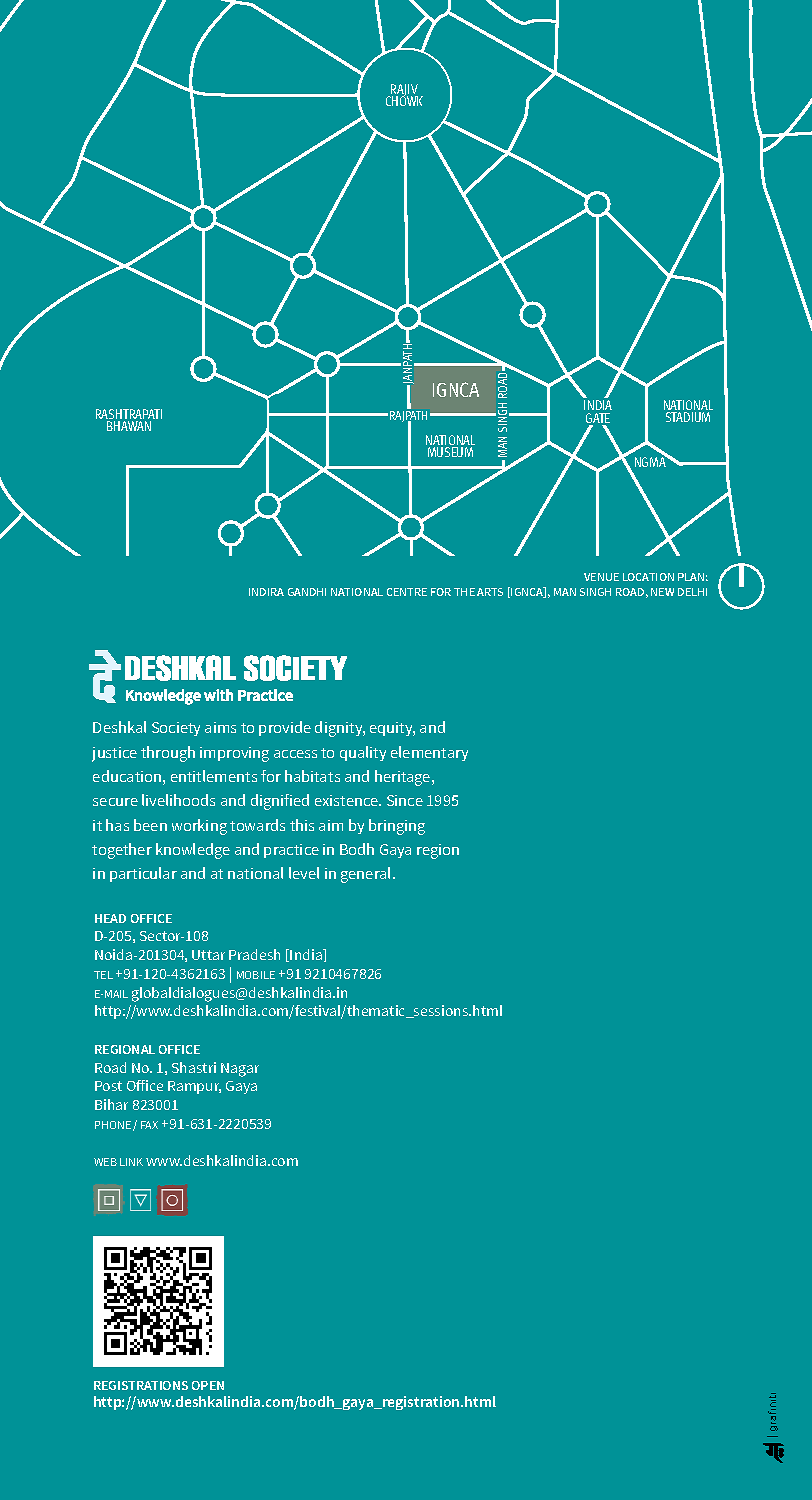 The height and width of the screenshot is (1500, 812). I want to click on VENUE, so click(601, 577).
